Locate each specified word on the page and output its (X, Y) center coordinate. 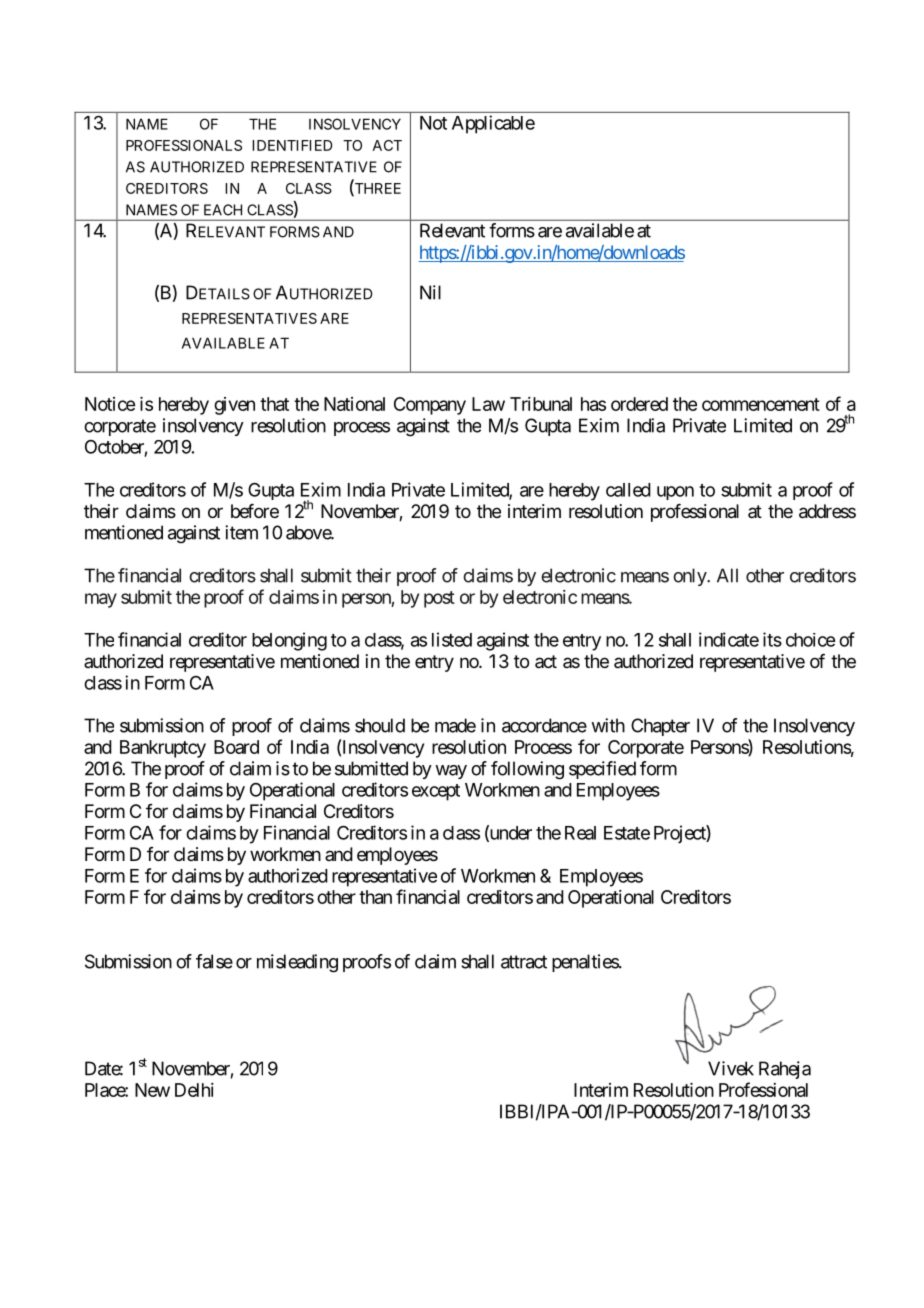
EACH (223, 210)
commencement (761, 404)
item (241, 532)
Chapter (660, 727)
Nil (430, 292)
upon (675, 493)
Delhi (194, 1090)
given (234, 406)
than (375, 897)
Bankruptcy (163, 749)
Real (580, 833)
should (380, 725)
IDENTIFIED (292, 145)
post (439, 599)
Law (488, 404)
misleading (297, 963)
